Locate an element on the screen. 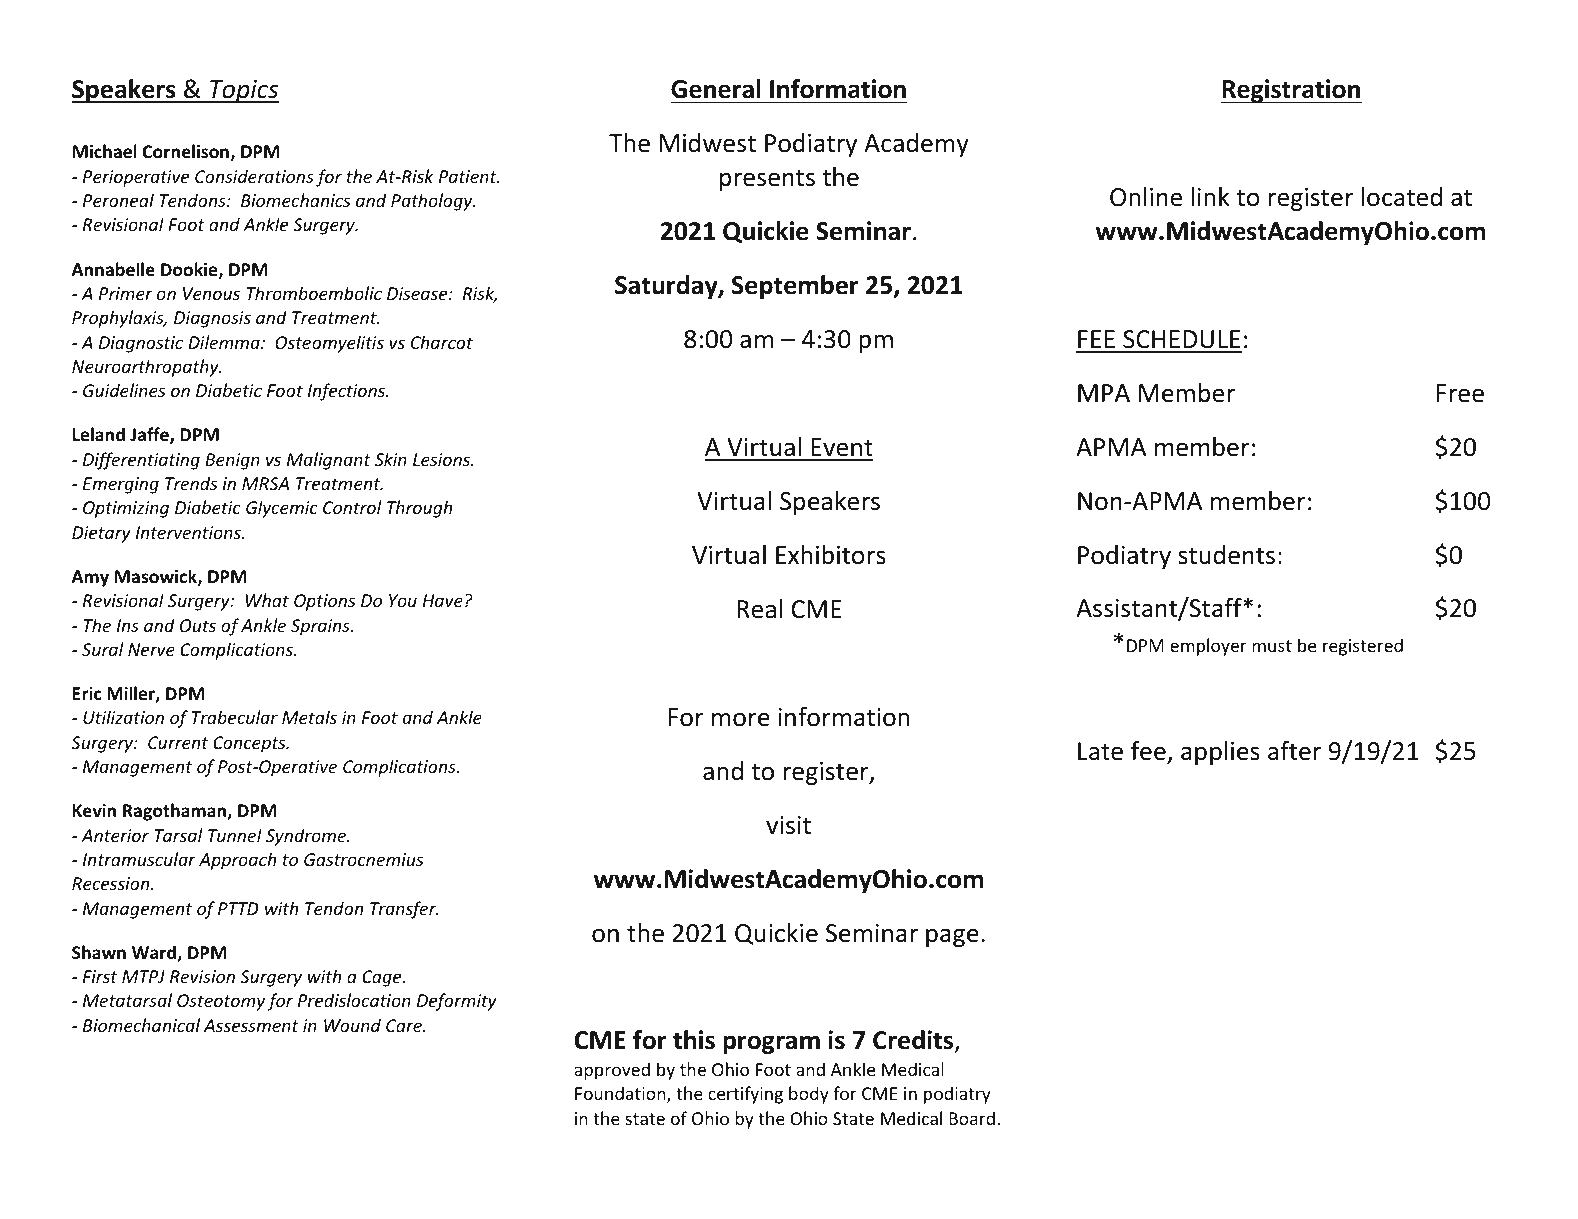  Real is located at coordinates (759, 609).
